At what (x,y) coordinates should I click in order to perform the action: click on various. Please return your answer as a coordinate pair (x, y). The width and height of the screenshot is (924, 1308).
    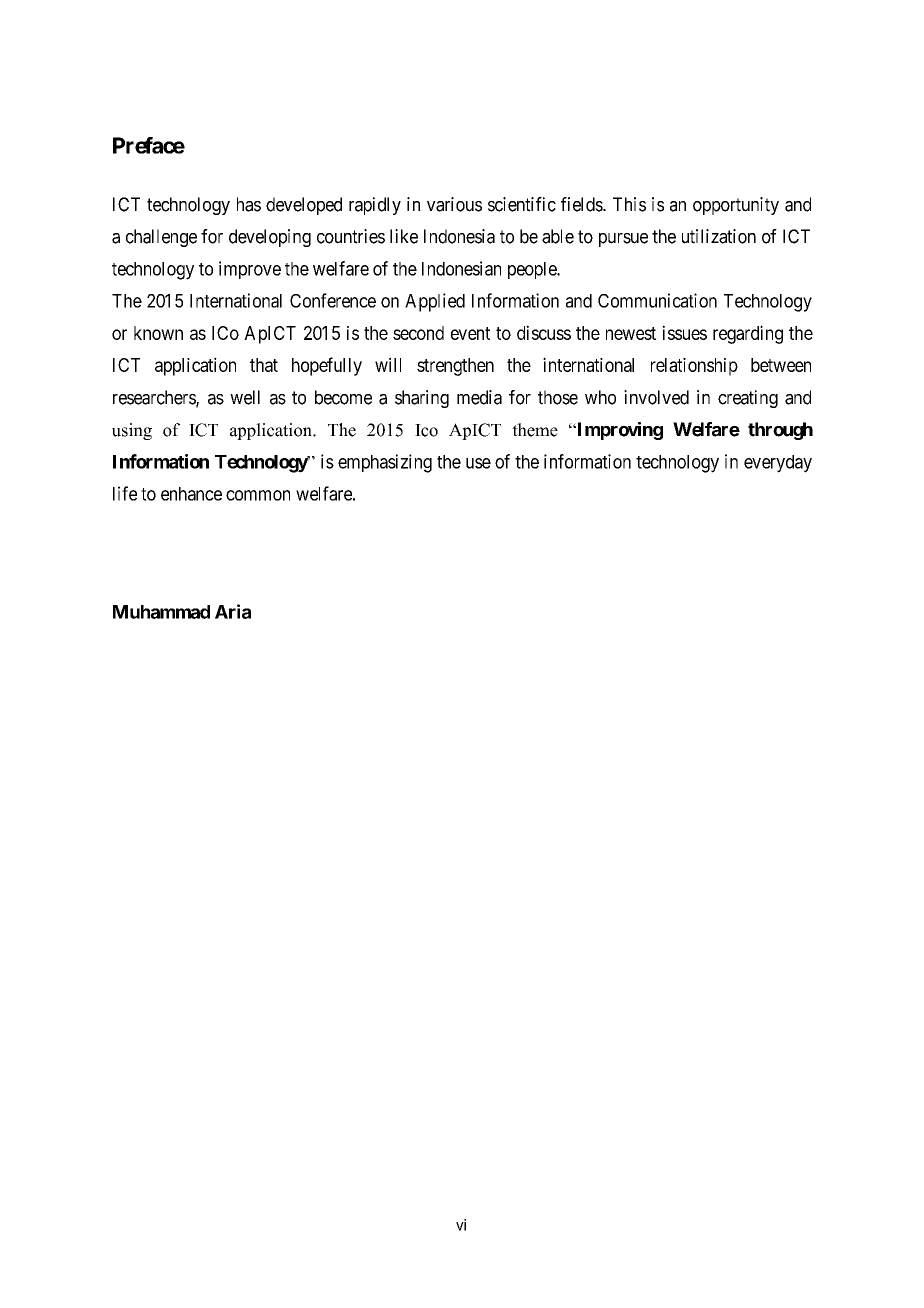
    Looking at the image, I should click on (454, 204).
